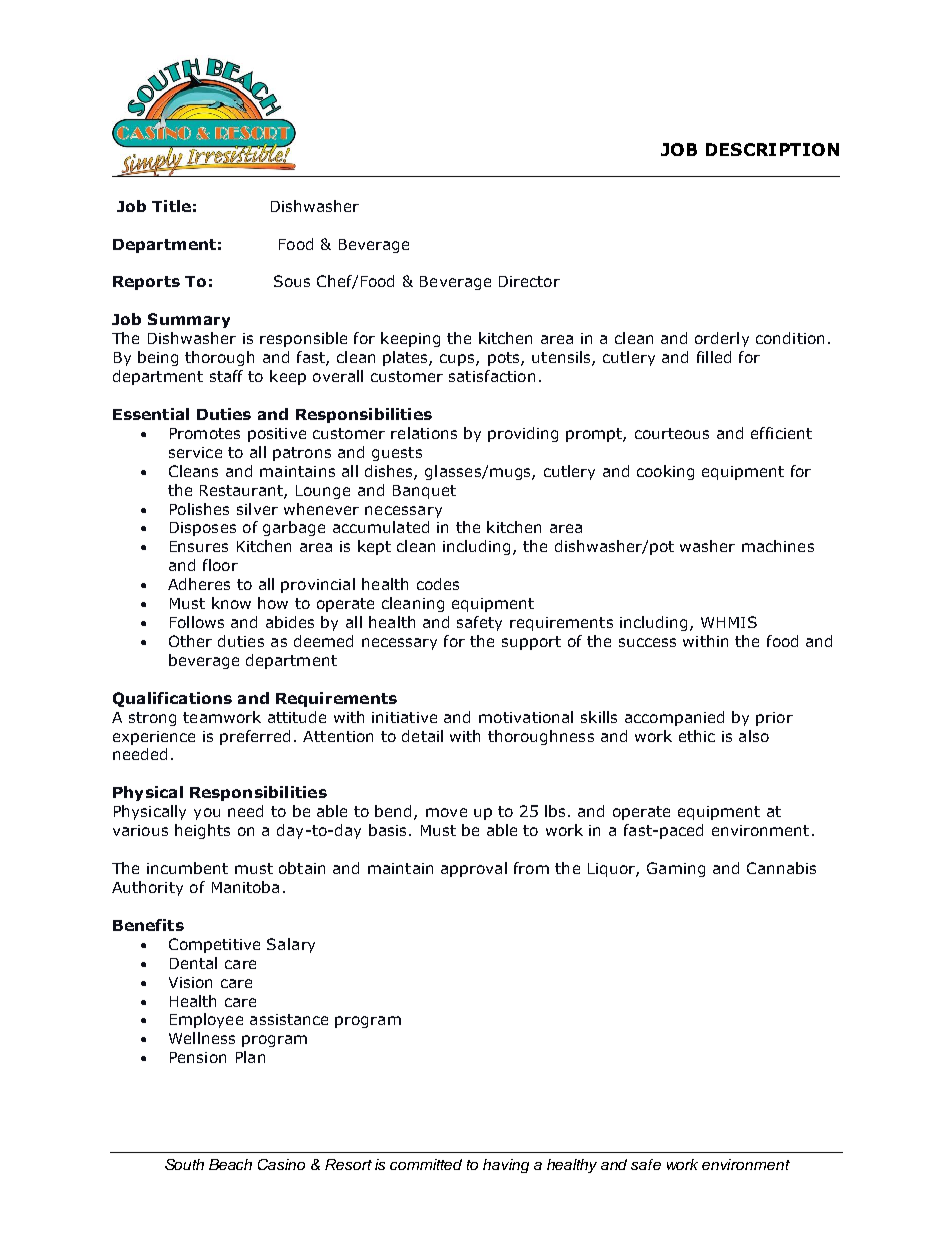  Describe the element at coordinates (190, 641) in the screenshot. I see `Other` at that location.
